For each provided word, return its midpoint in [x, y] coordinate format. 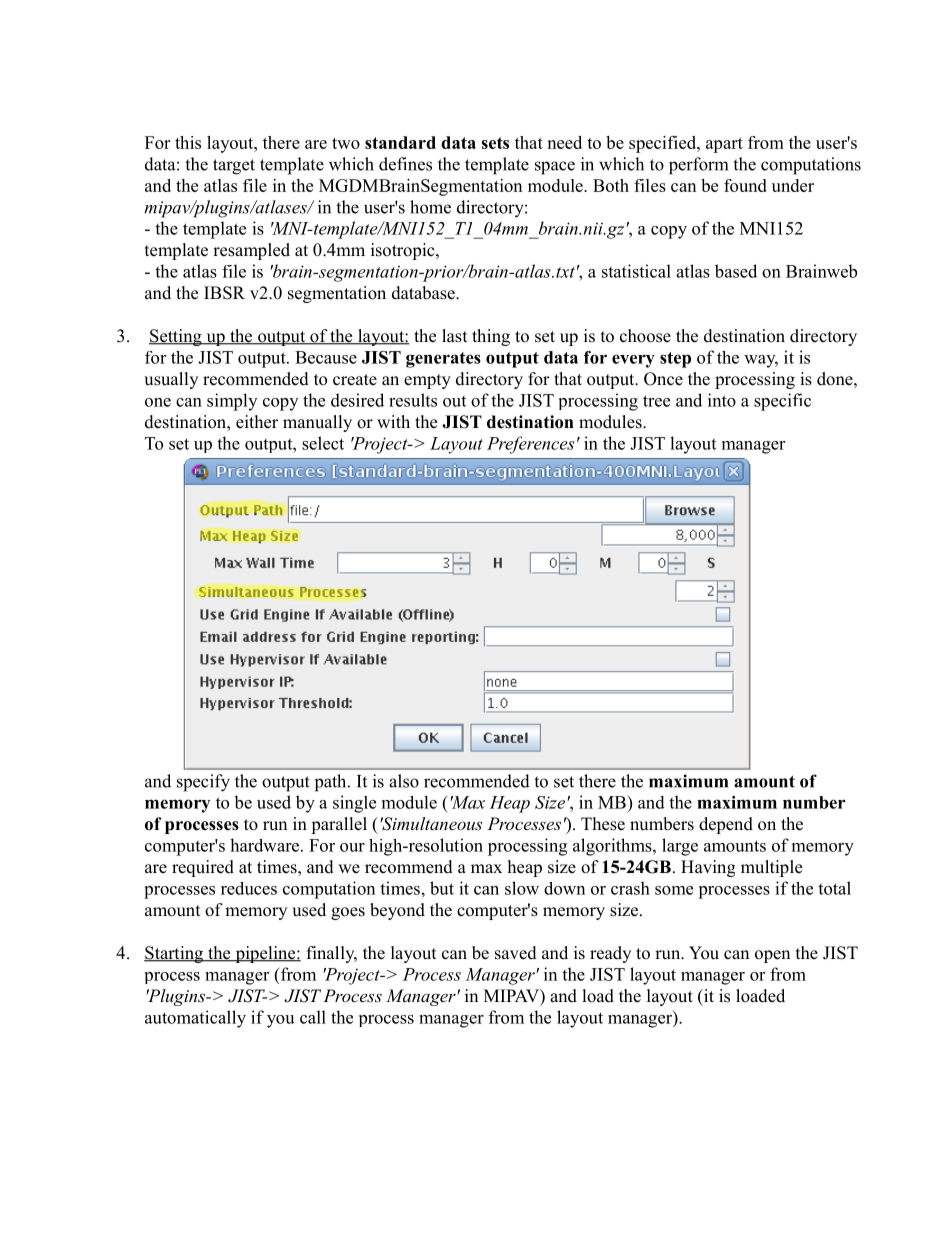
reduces [249, 888]
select [323, 443]
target [234, 167]
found [745, 185]
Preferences [530, 445]
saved [516, 953]
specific [782, 402]
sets [495, 143]
